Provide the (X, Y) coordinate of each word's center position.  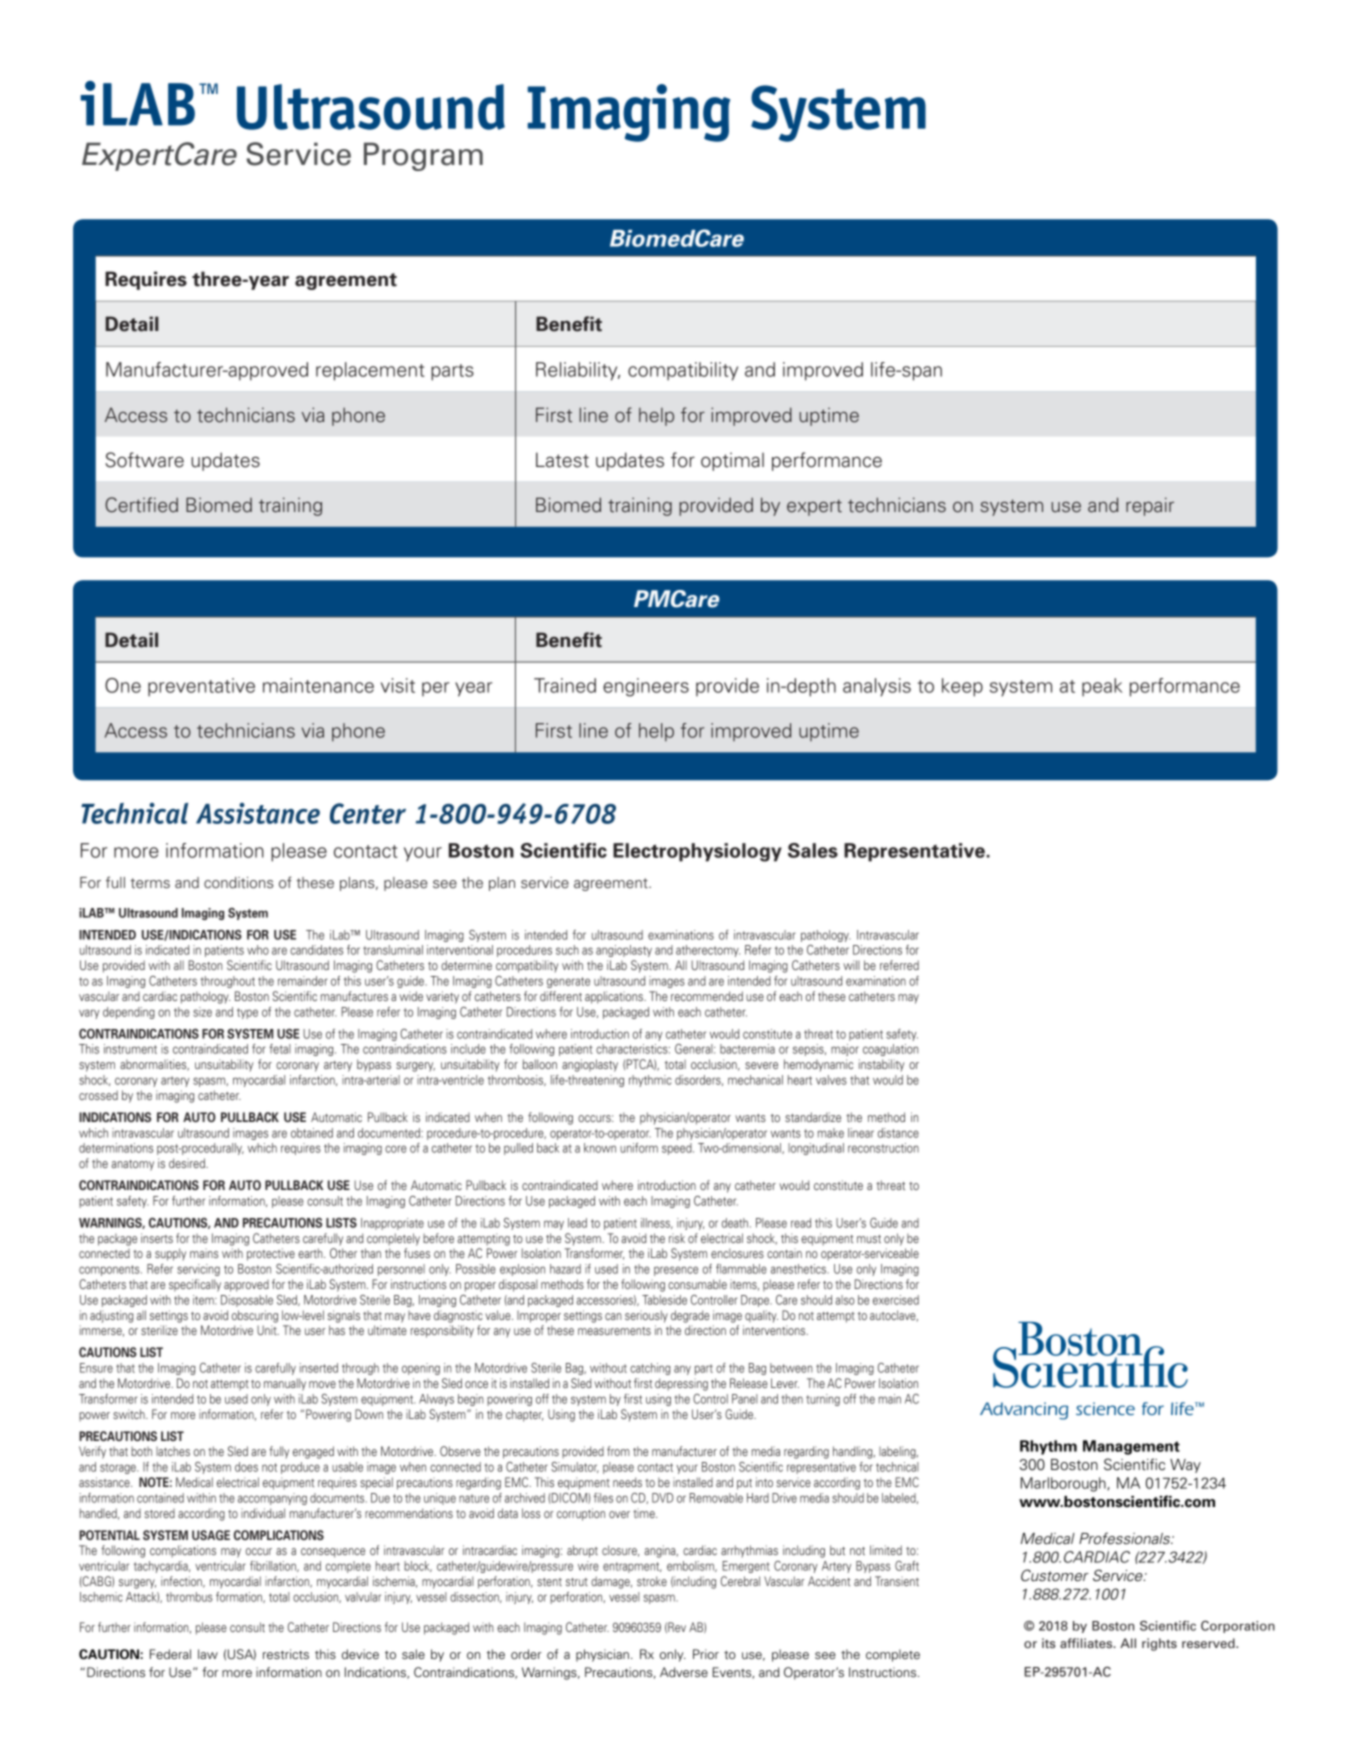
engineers (646, 687)
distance (898, 1133)
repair (1150, 506)
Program (423, 156)
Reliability (578, 371)
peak (1102, 687)
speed (678, 1149)
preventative (201, 687)
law (208, 1654)
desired (188, 1163)
